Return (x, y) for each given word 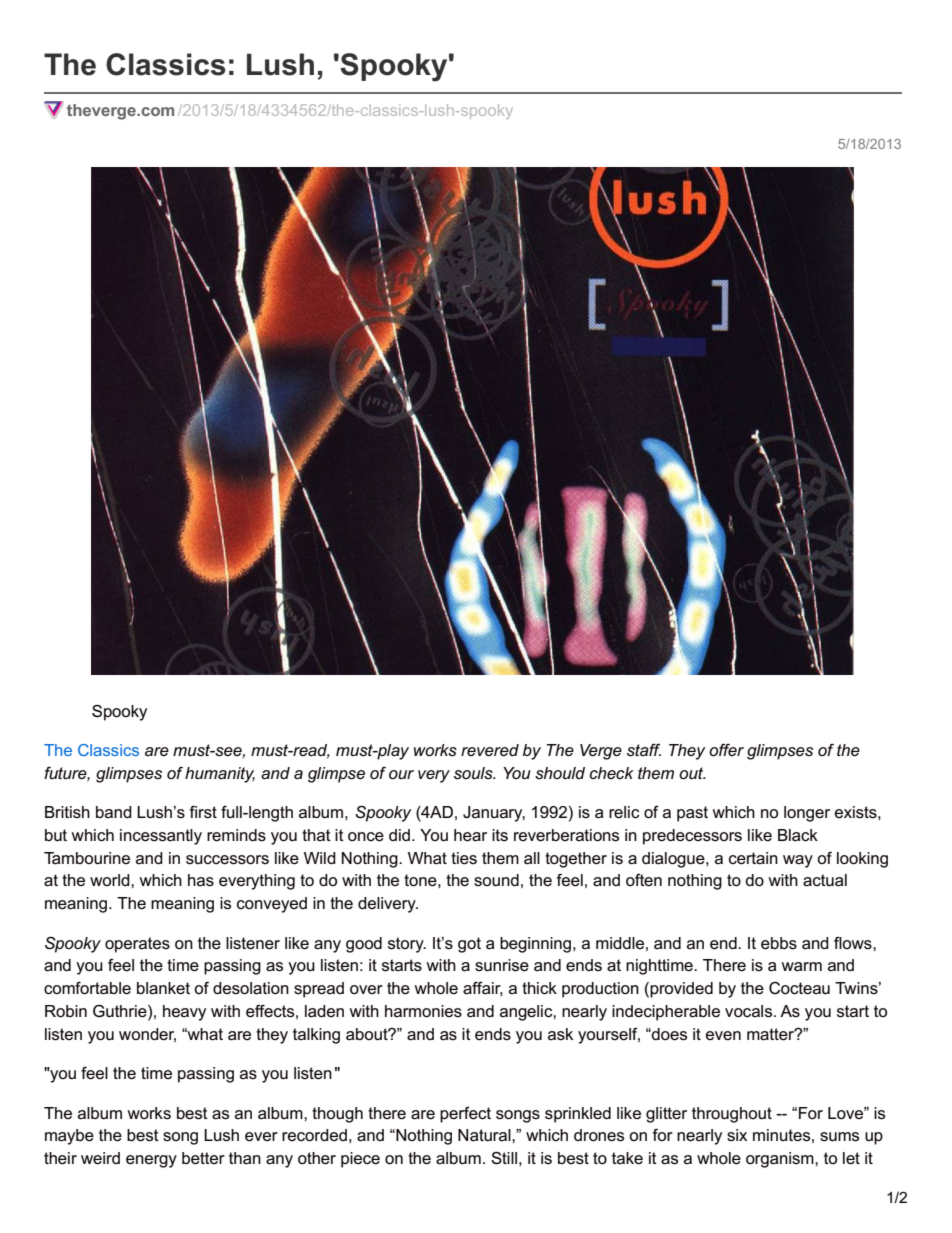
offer (726, 750)
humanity (220, 775)
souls (474, 773)
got (469, 945)
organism (781, 1160)
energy (151, 1161)
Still (504, 1158)
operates (137, 945)
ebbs (779, 943)
